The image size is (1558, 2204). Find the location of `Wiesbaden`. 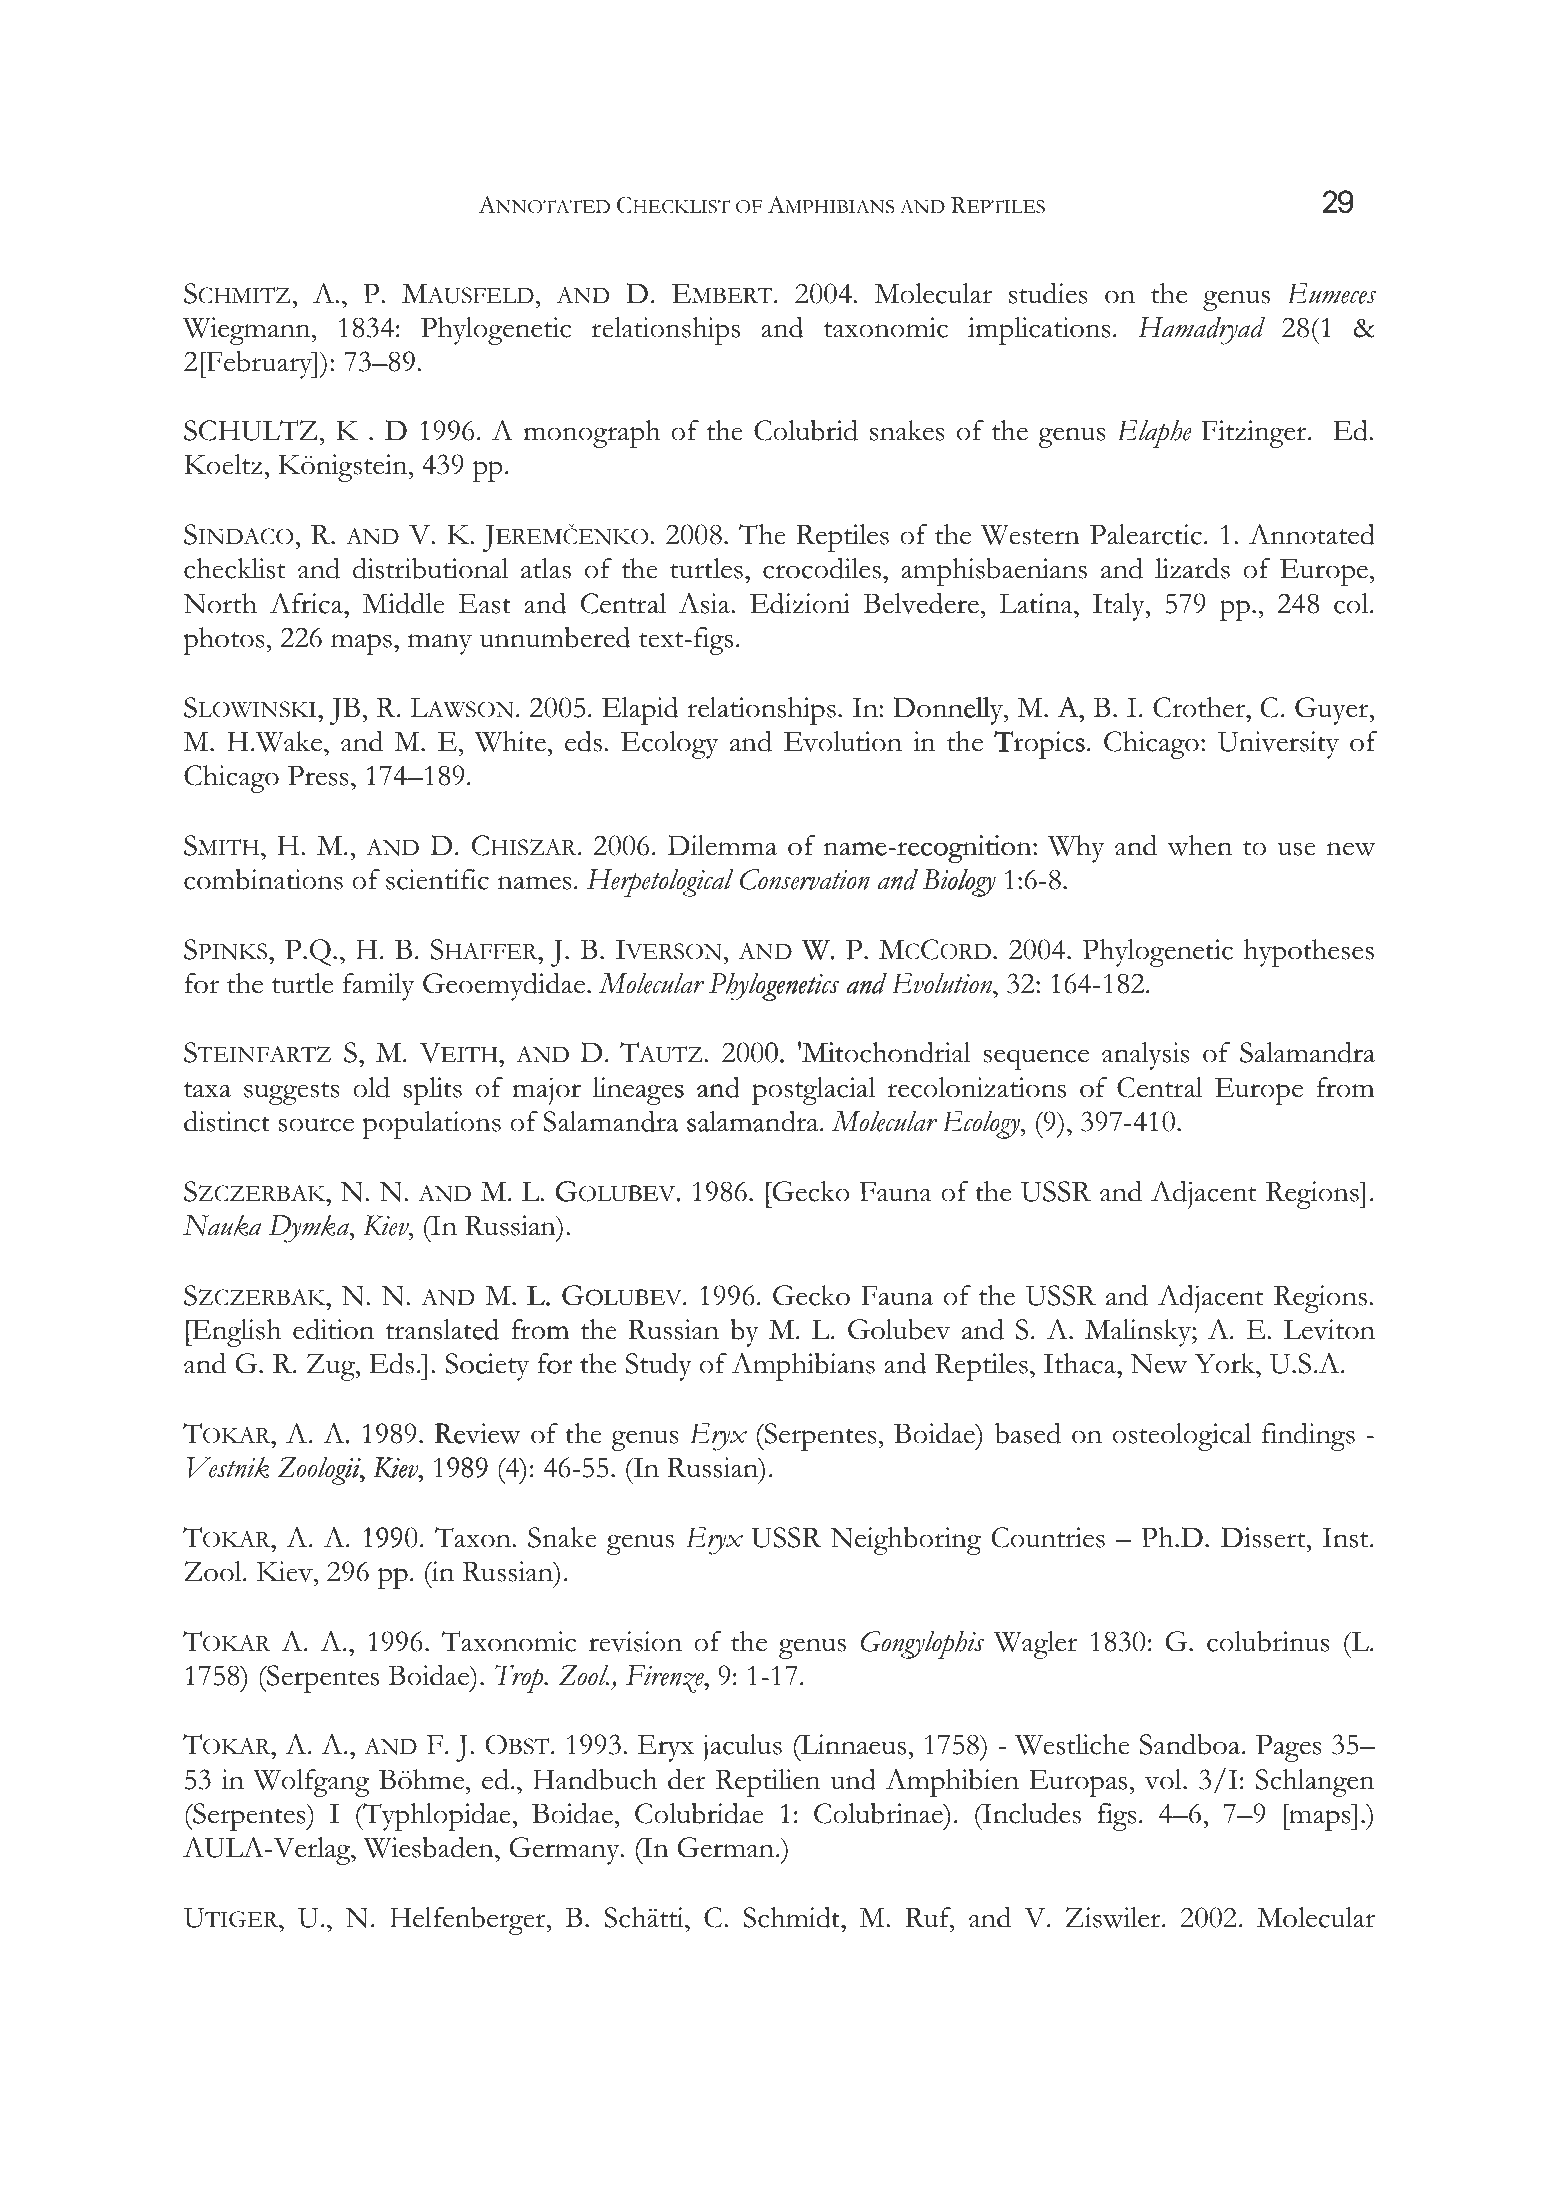

Wiesbaden is located at coordinates (430, 1847).
